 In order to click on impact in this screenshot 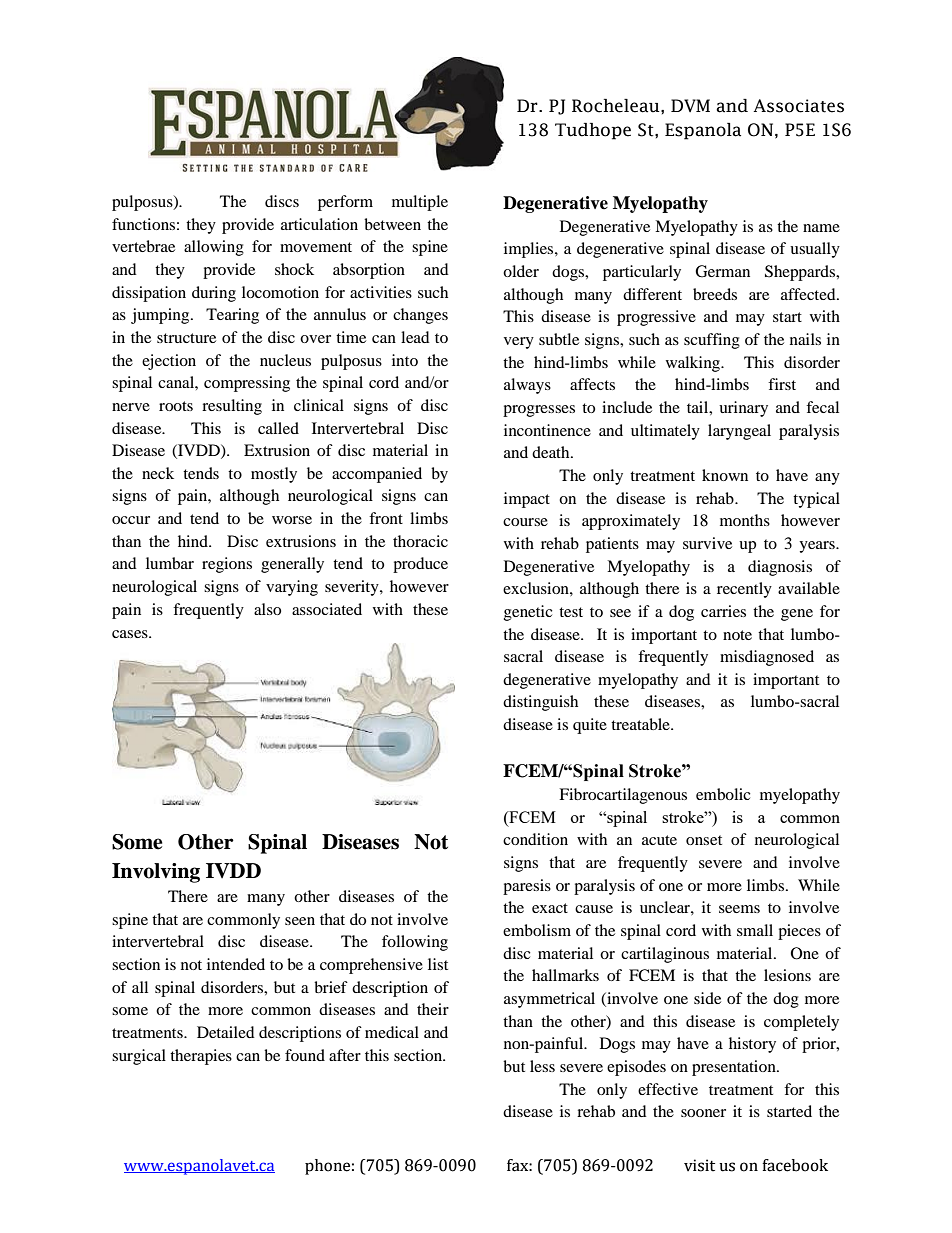, I will do `click(527, 500)`.
